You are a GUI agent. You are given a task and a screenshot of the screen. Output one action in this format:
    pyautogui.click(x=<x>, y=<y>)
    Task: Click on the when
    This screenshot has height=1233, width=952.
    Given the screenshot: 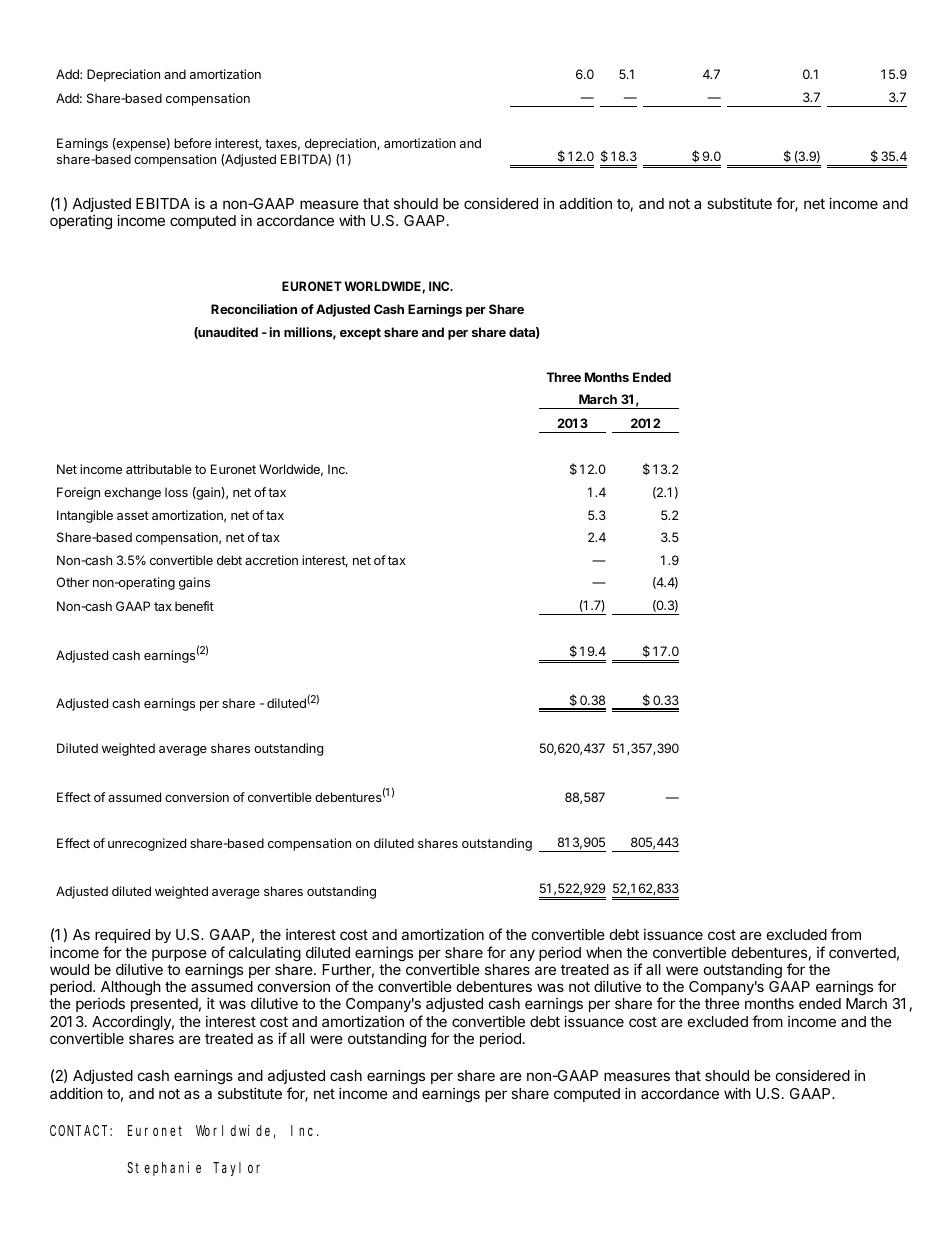 What is the action you would take?
    pyautogui.click(x=604, y=952)
